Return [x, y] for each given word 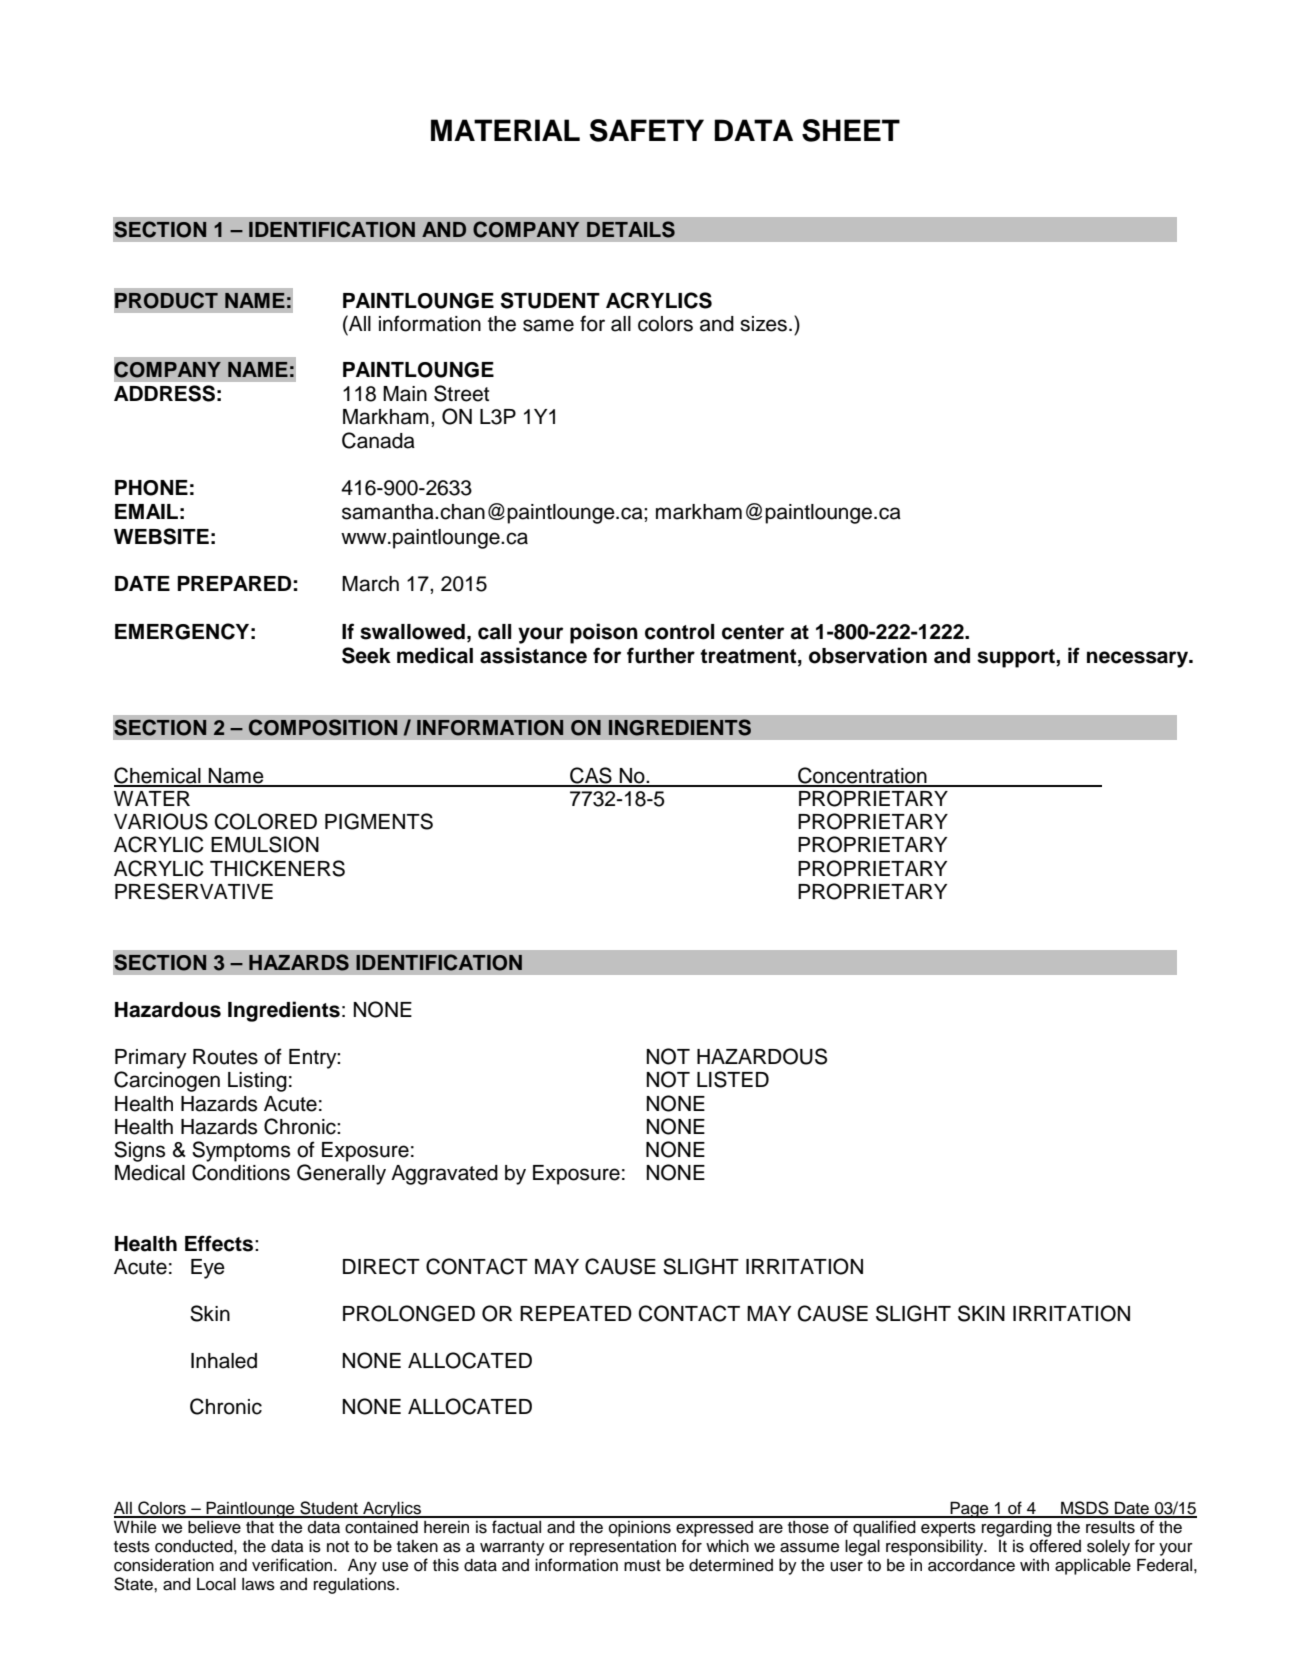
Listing [257, 1082]
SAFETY [646, 130]
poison [604, 633]
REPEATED [576, 1313]
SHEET [851, 130]
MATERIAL [505, 130]
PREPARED [234, 583]
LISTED [733, 1079]
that [260, 1527]
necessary [1139, 659]
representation [623, 1548]
